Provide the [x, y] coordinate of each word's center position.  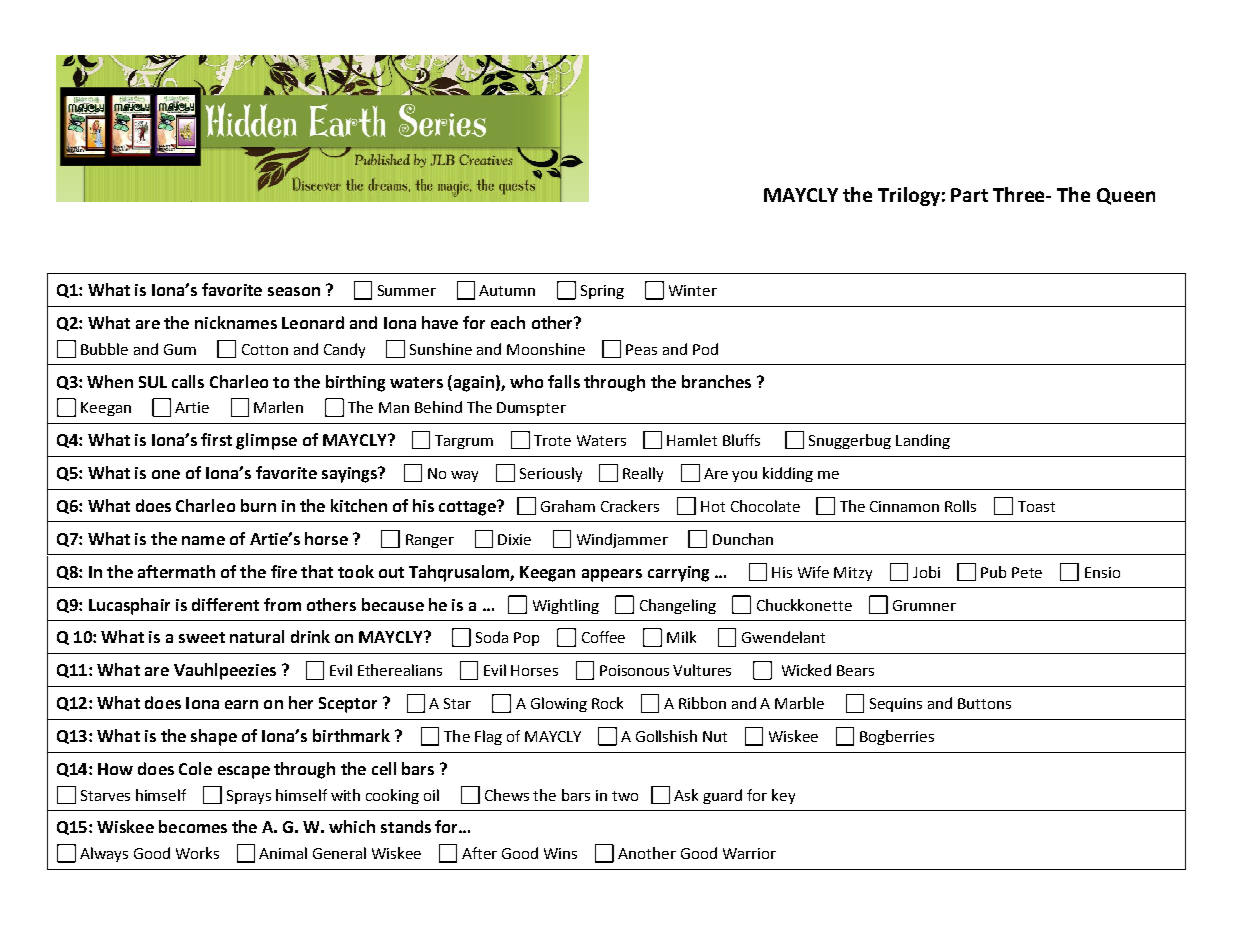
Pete [1027, 572]
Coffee [603, 637]
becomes [193, 826]
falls [564, 381]
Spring [602, 292]
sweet [202, 637]
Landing [923, 441]
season [294, 291]
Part [969, 195]
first [216, 439]
